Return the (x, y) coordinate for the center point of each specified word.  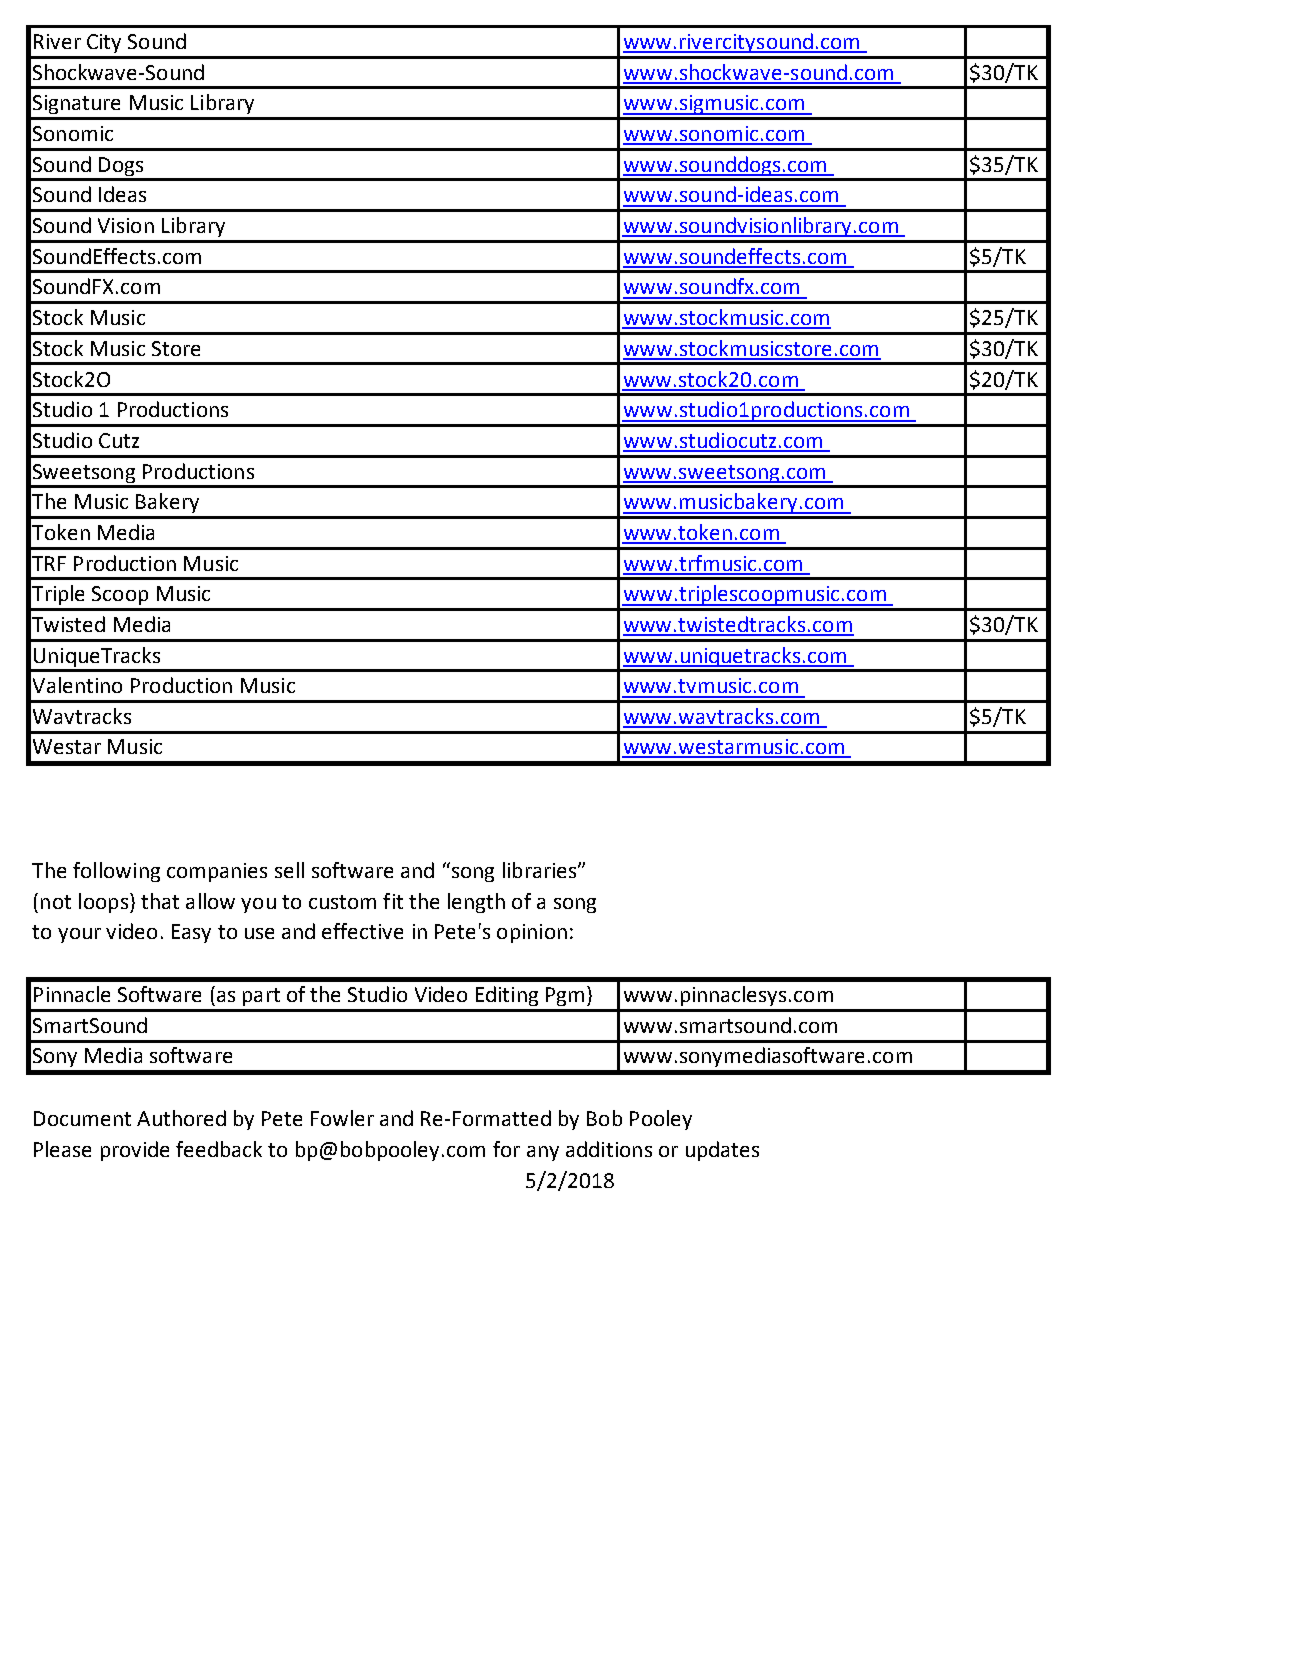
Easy (191, 933)
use (259, 933)
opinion (532, 933)
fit (393, 901)
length (476, 903)
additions (609, 1149)
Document (82, 1118)
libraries (541, 870)
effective (362, 931)
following (116, 872)
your (79, 935)
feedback (219, 1149)
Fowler (342, 1118)
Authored (181, 1118)
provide (135, 1151)
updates (722, 1151)
